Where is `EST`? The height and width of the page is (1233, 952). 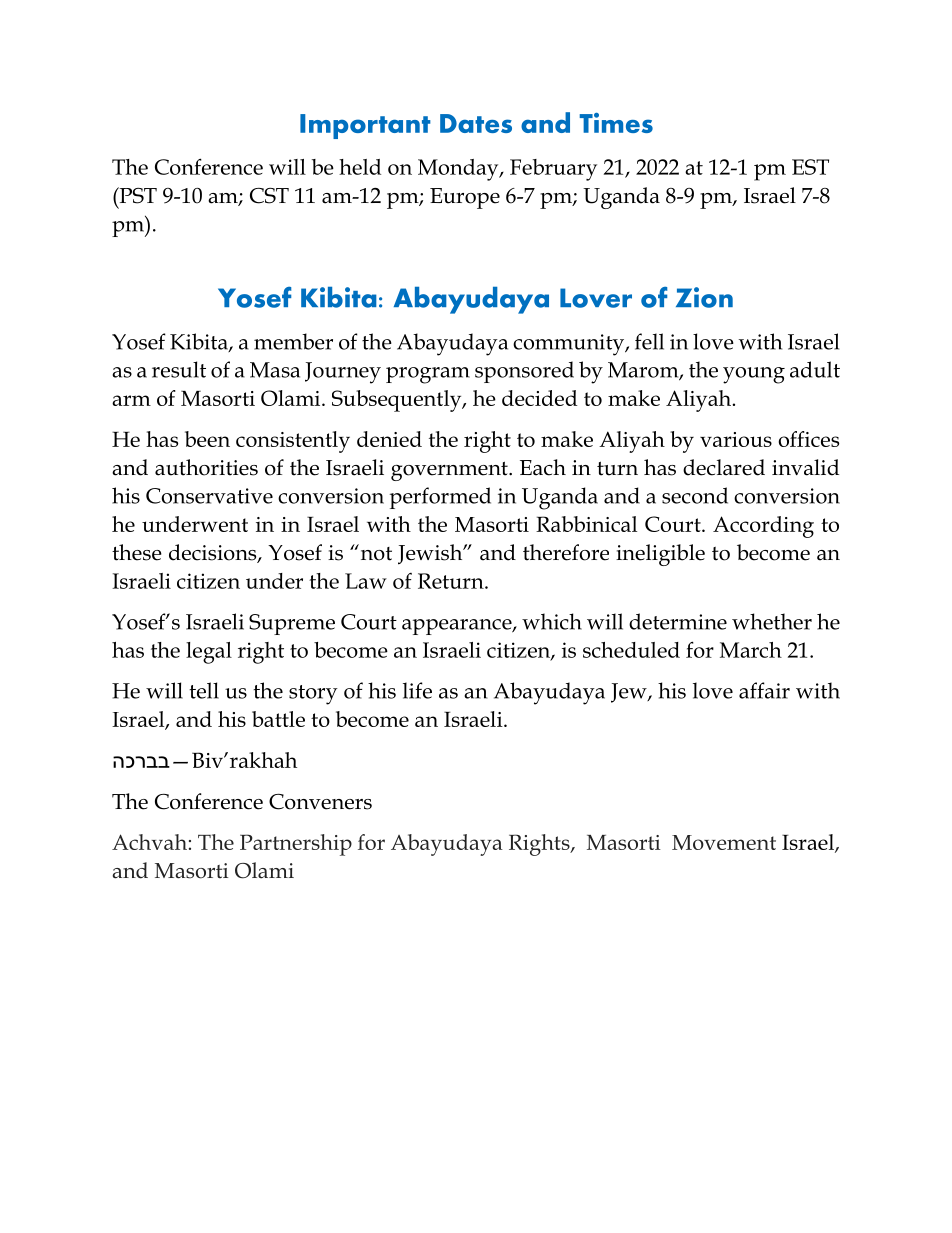 EST is located at coordinates (810, 167).
